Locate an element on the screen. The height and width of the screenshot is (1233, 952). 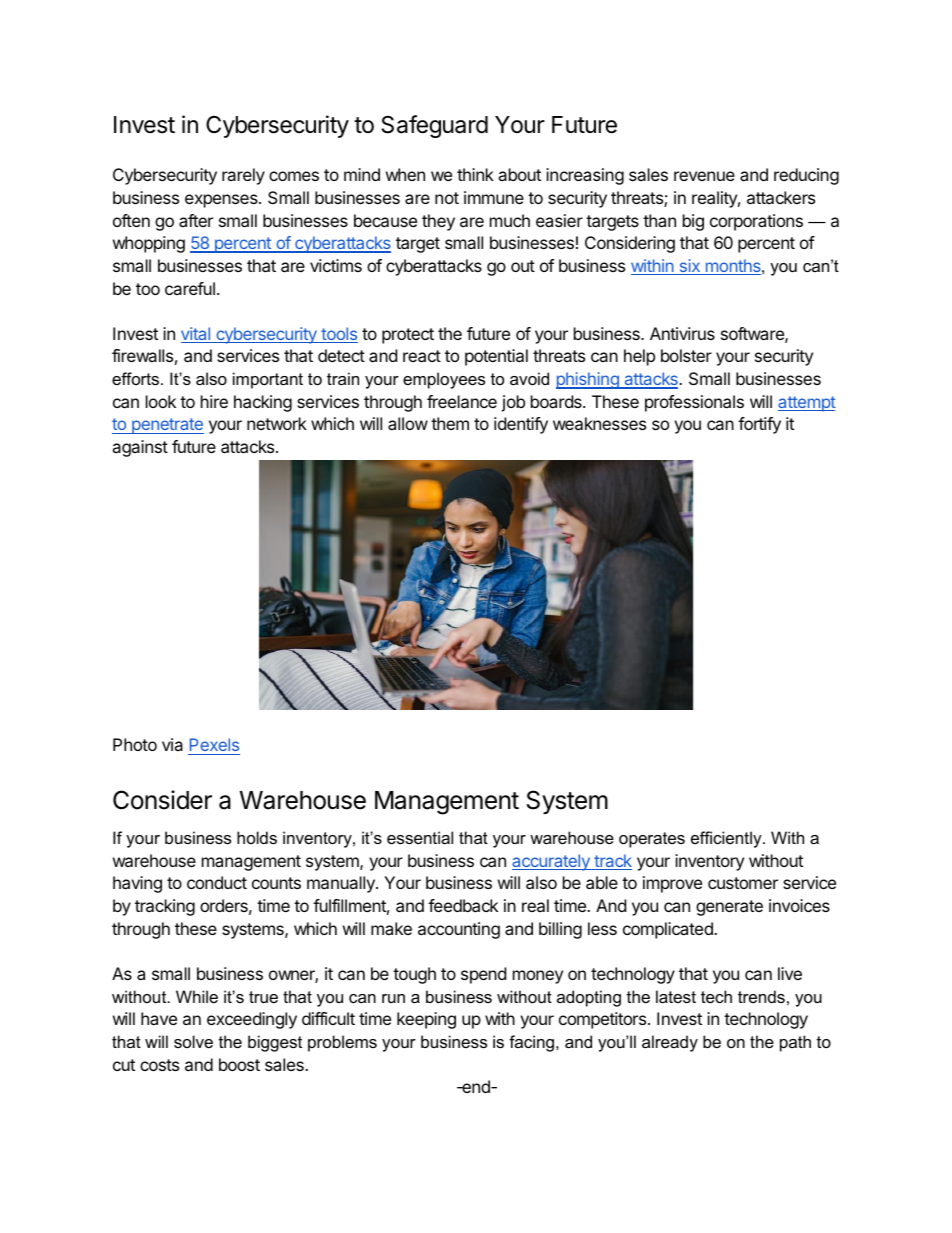
them is located at coordinates (450, 423).
